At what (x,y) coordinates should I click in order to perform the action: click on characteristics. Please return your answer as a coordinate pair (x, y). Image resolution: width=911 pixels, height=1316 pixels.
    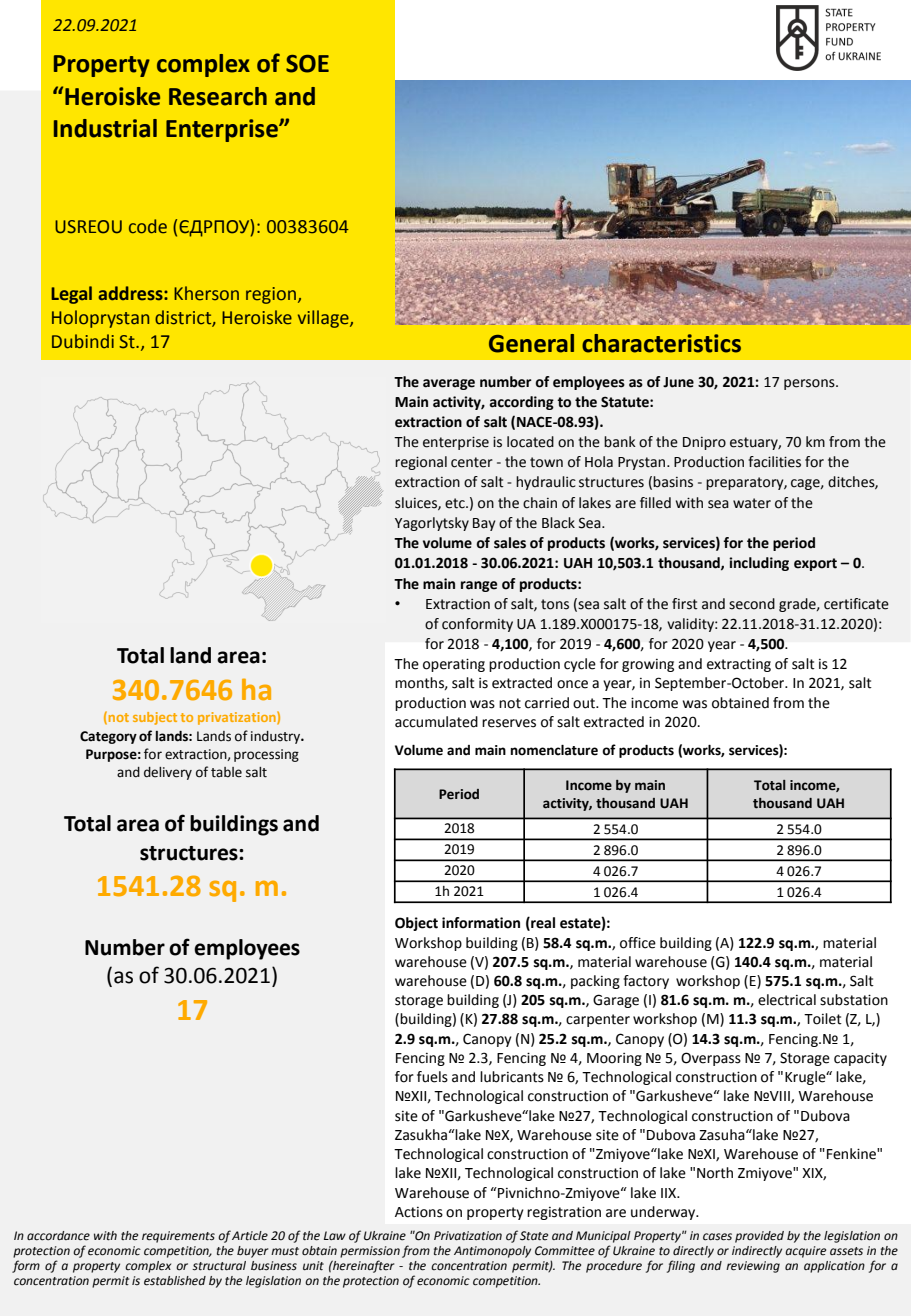
    Looking at the image, I should click on (661, 343).
